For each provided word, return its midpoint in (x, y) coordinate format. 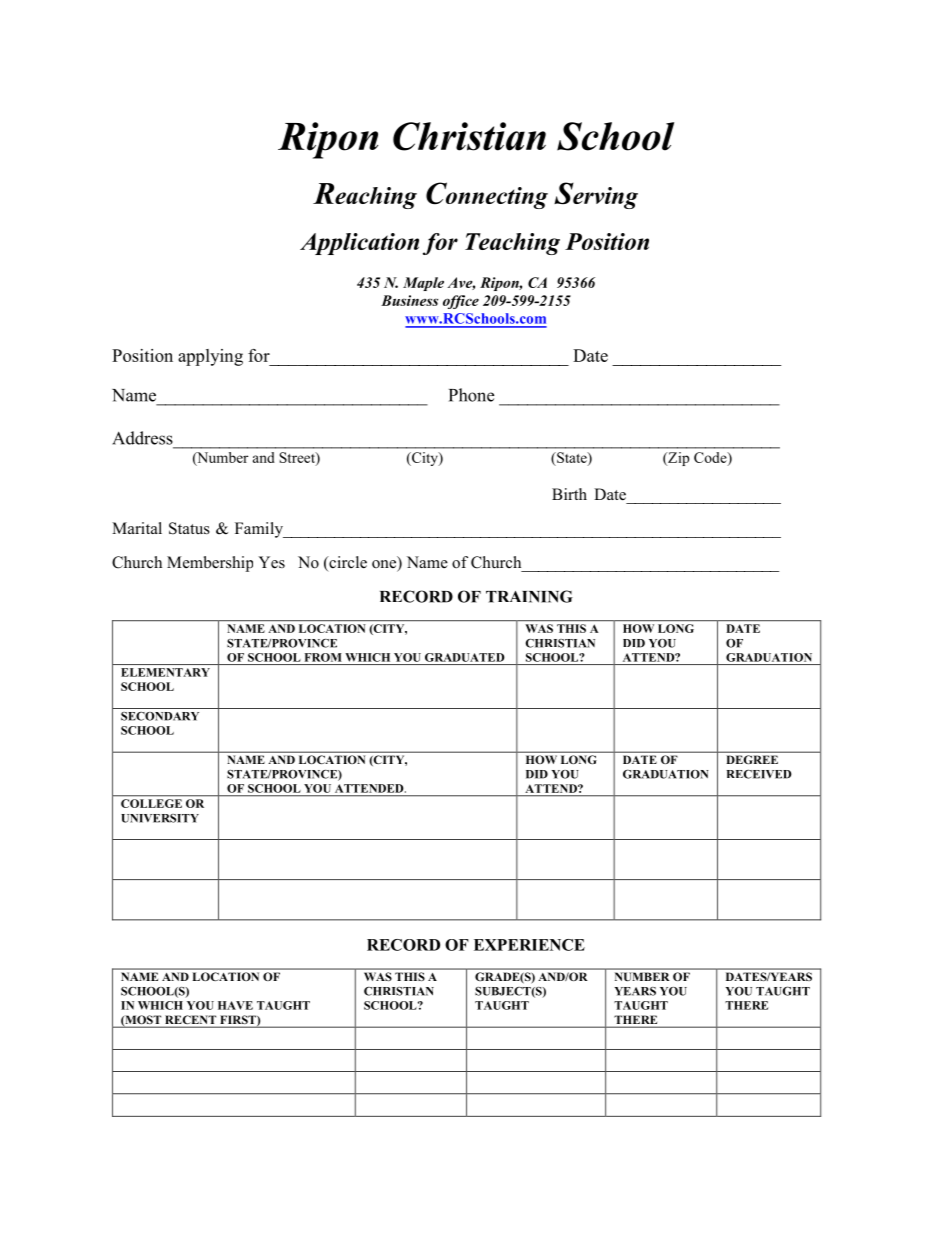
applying (210, 357)
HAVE (235, 1005)
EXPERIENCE (529, 945)
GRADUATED (464, 657)
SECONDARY (160, 716)
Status (189, 528)
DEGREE (752, 759)
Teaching (512, 244)
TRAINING (529, 596)
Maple (423, 284)
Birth (569, 494)
